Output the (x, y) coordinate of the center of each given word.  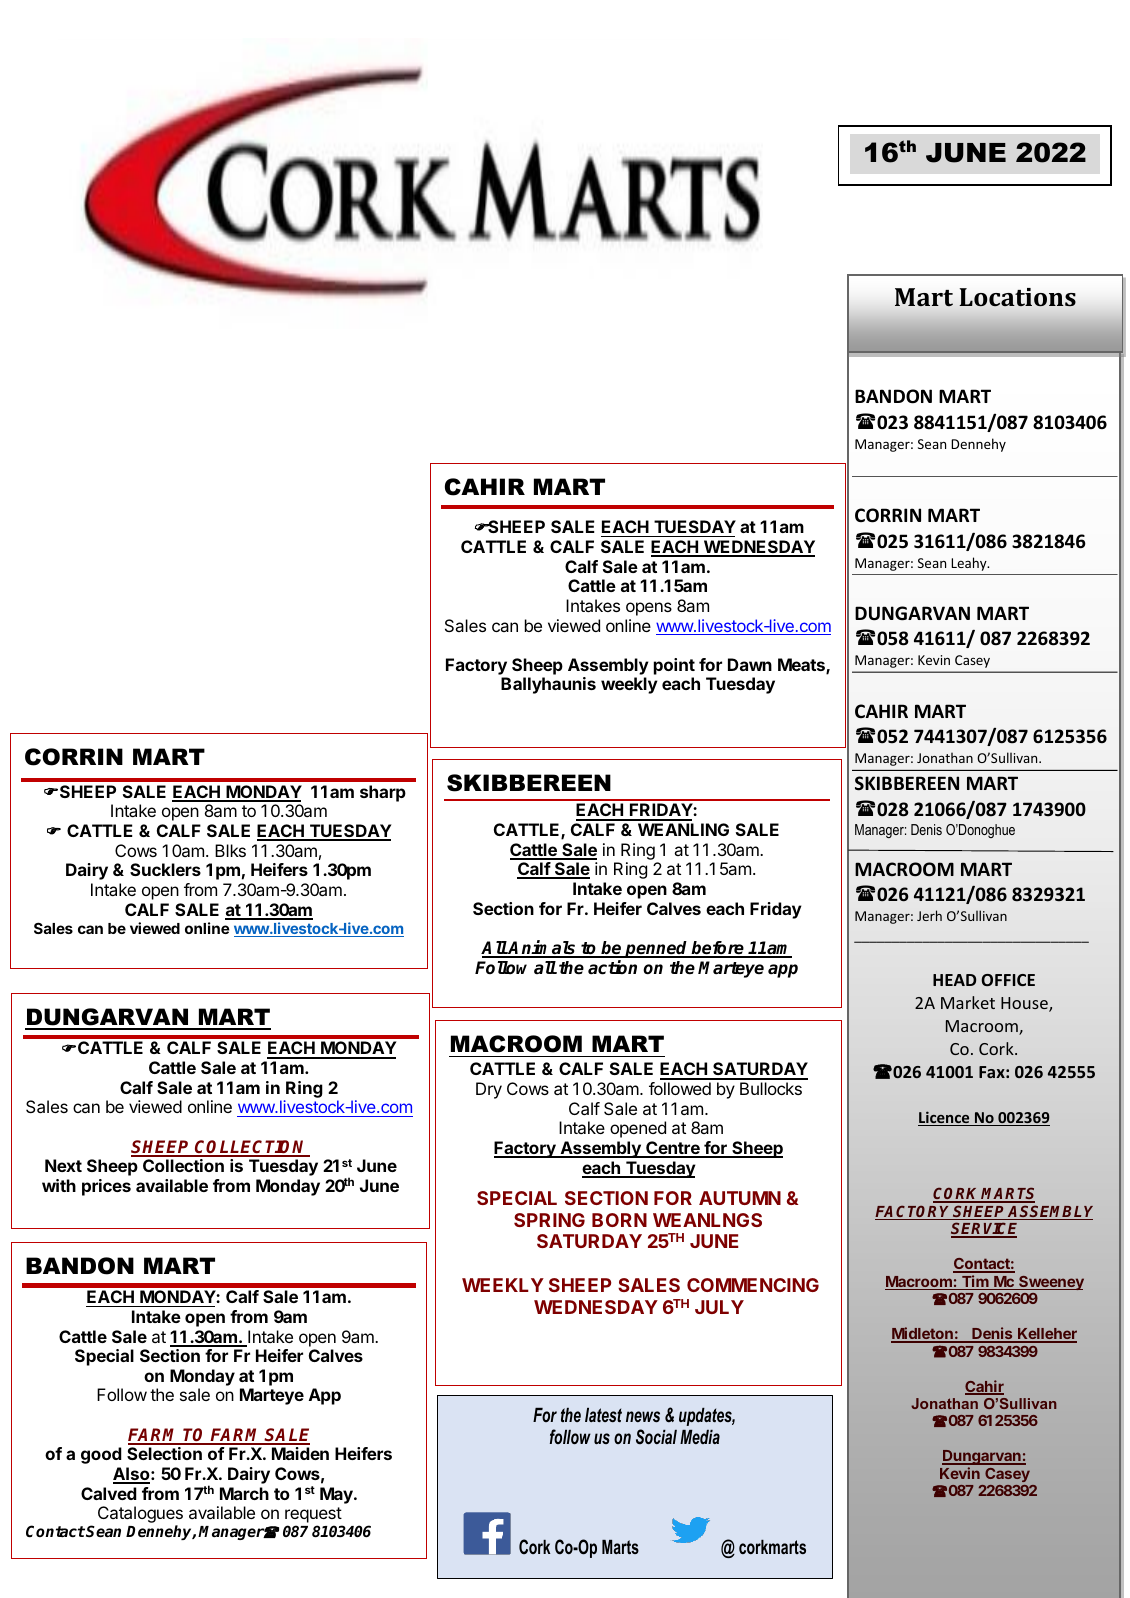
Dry (489, 1090)
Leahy (970, 564)
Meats (802, 666)
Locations (1017, 297)
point (674, 666)
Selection (164, 1453)
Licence (945, 1118)
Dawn (750, 664)
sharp (383, 793)
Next (63, 1165)
